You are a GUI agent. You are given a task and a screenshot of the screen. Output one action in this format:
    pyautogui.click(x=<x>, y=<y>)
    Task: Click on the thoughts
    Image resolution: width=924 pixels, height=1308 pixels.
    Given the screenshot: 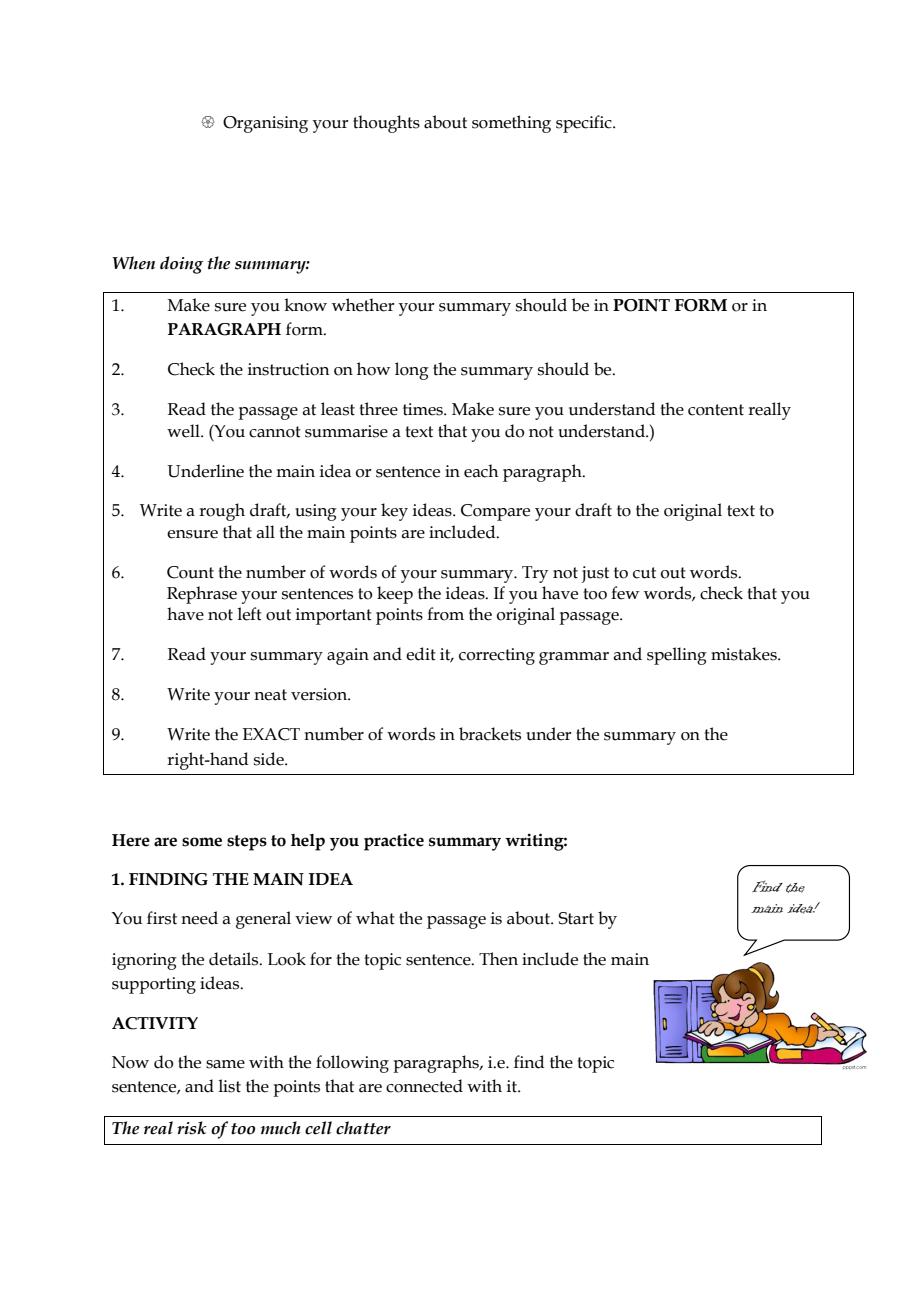 What is the action you would take?
    pyautogui.click(x=386, y=124)
